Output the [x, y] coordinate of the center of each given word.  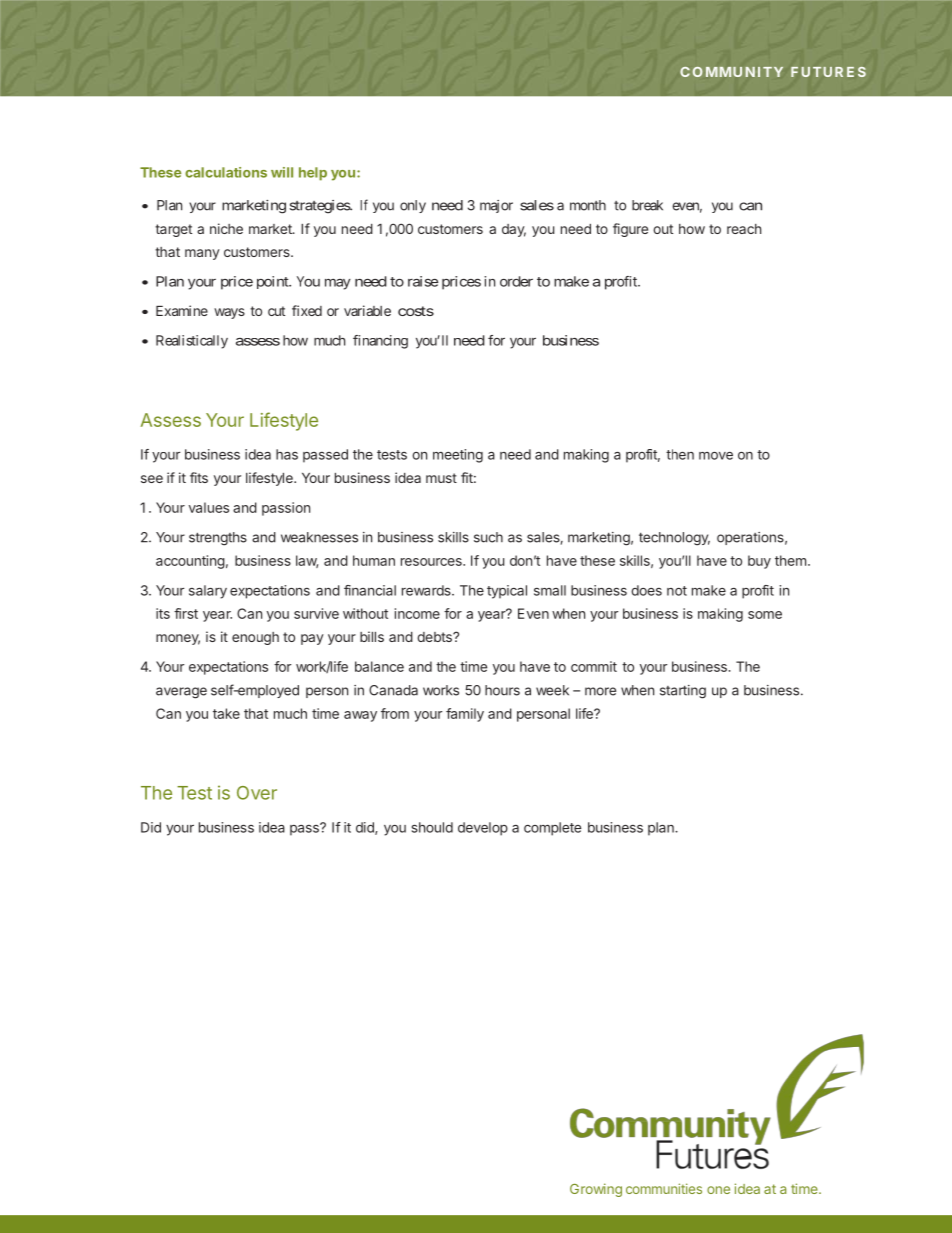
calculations [226, 172]
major [496, 206]
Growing [596, 1190]
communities [664, 1188]
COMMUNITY [731, 72]
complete [552, 829]
